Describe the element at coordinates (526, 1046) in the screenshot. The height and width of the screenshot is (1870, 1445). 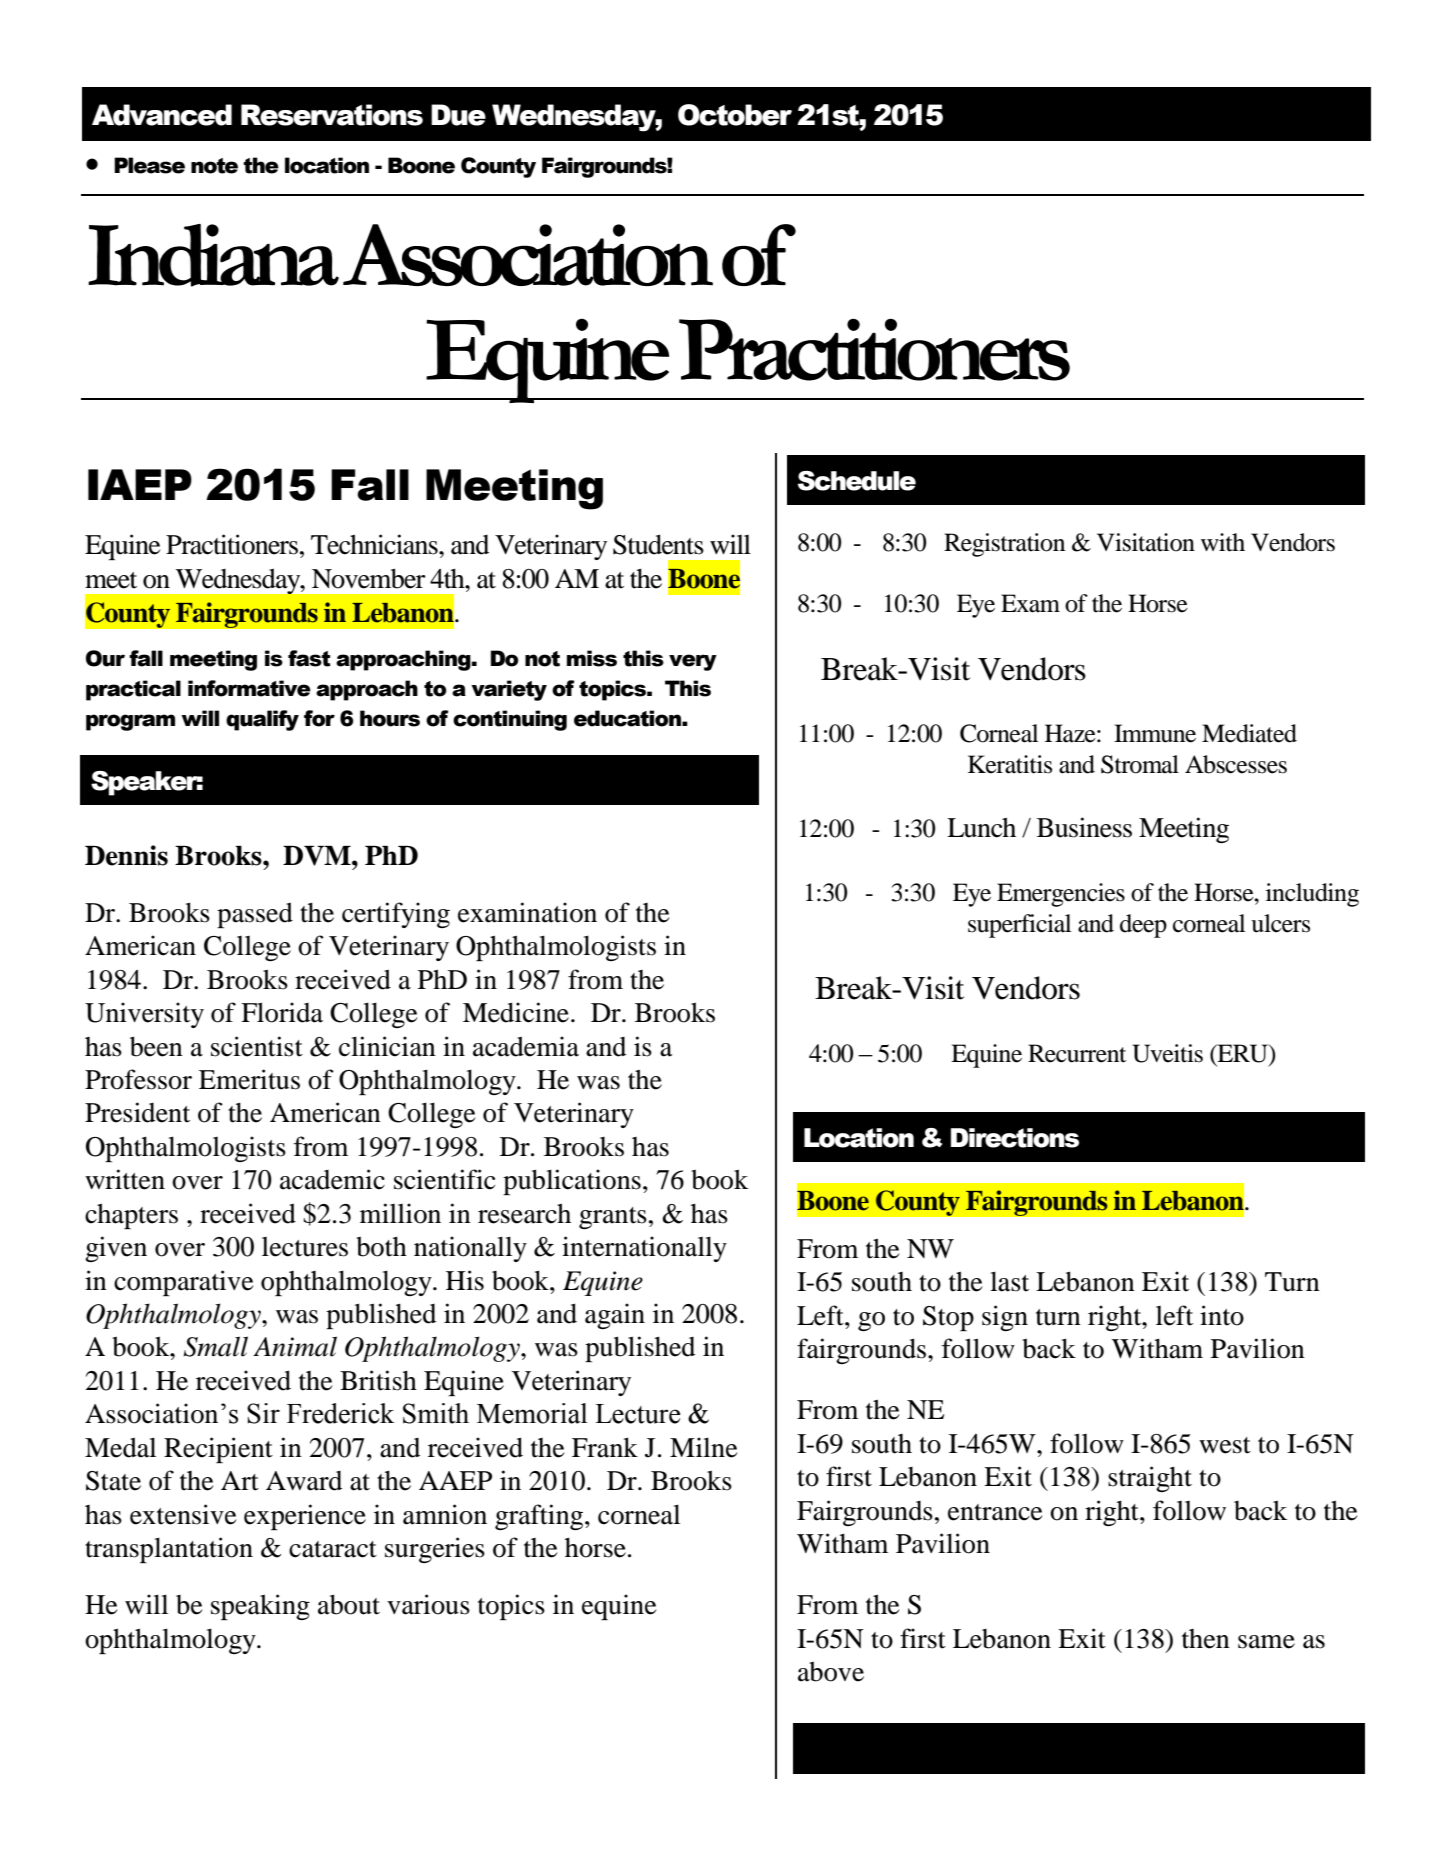
I see `academia` at that location.
